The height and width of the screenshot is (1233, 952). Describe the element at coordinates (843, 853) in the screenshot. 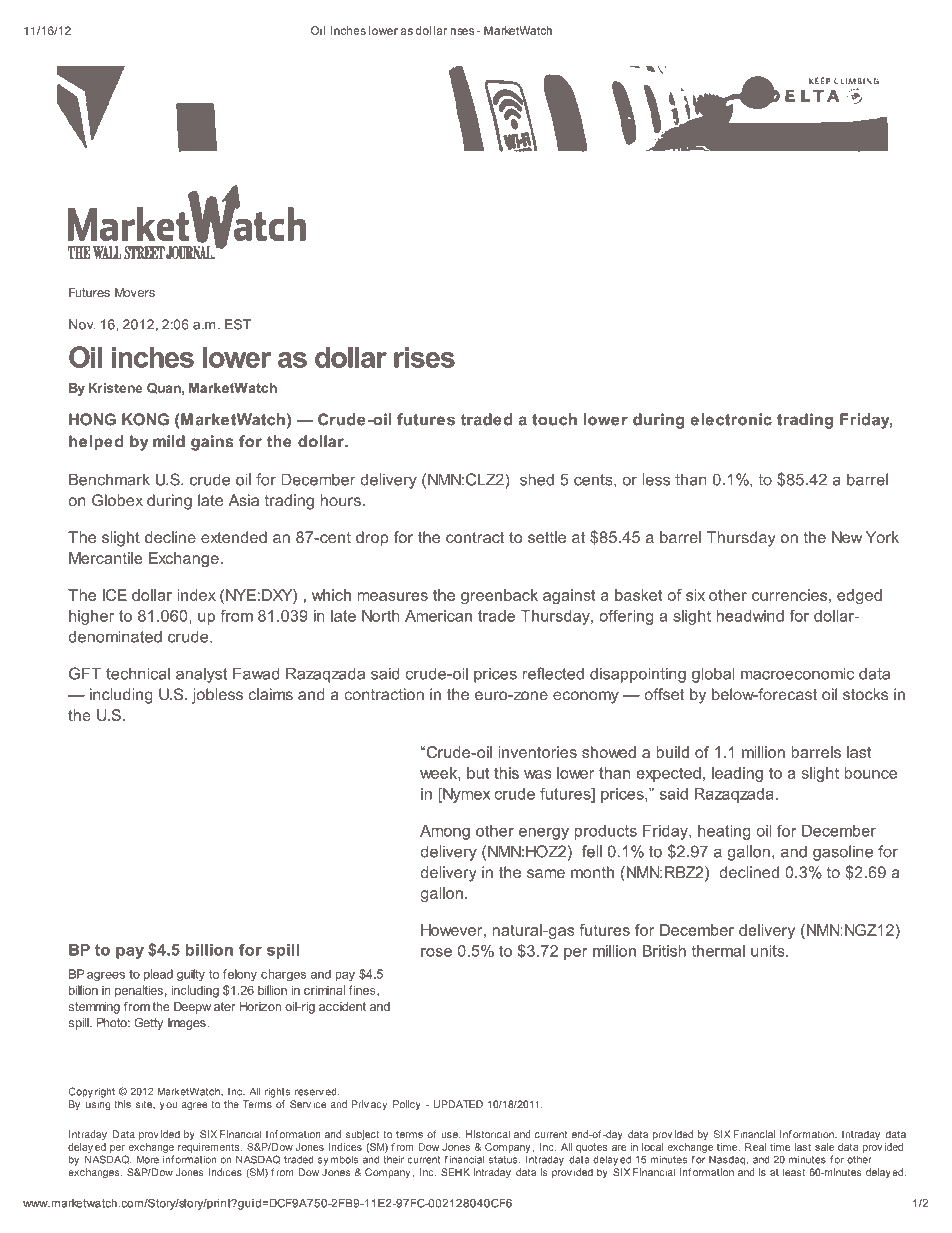

I see `gasoline` at that location.
